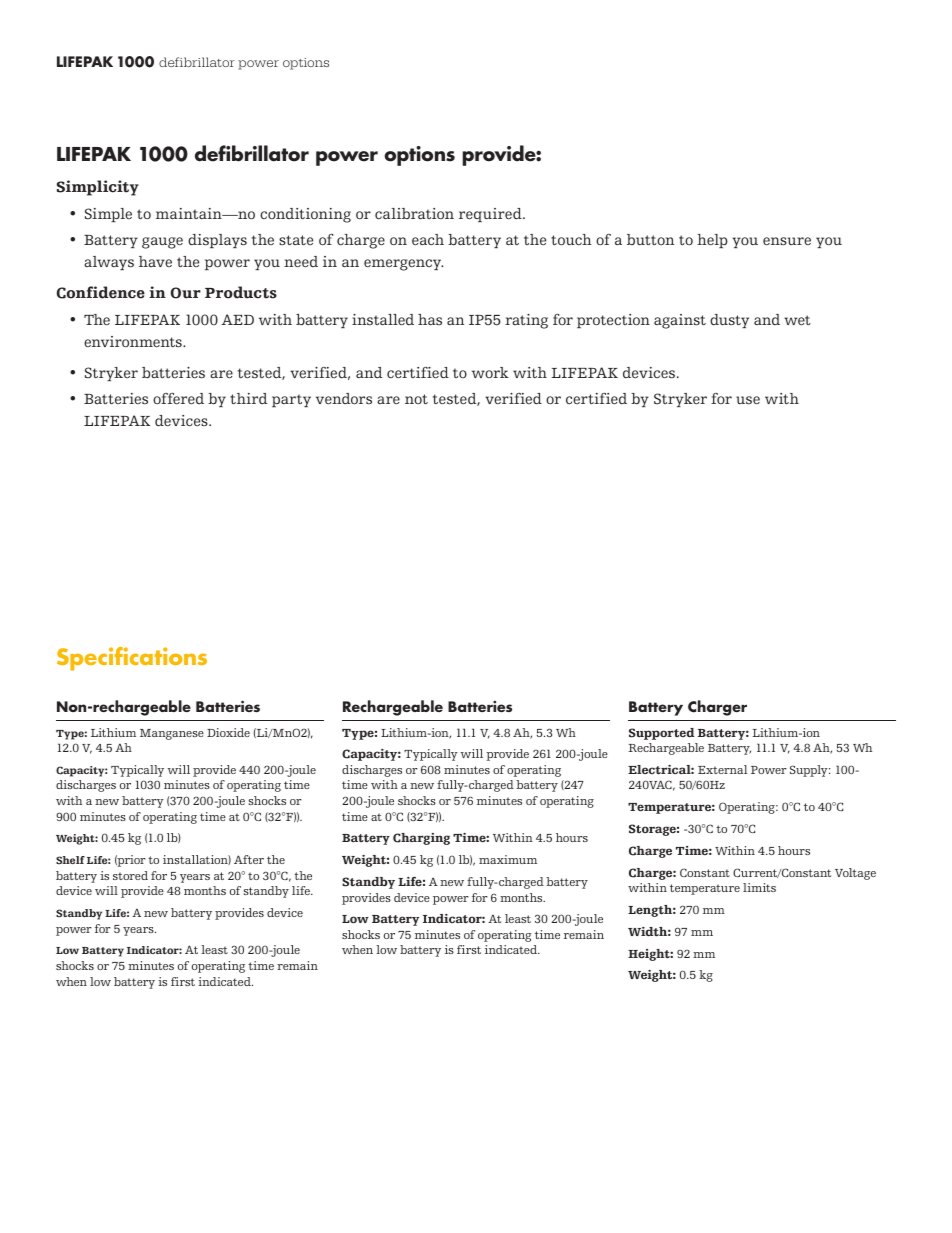  Describe the element at coordinates (416, 399) in the screenshot. I see `not` at that location.
